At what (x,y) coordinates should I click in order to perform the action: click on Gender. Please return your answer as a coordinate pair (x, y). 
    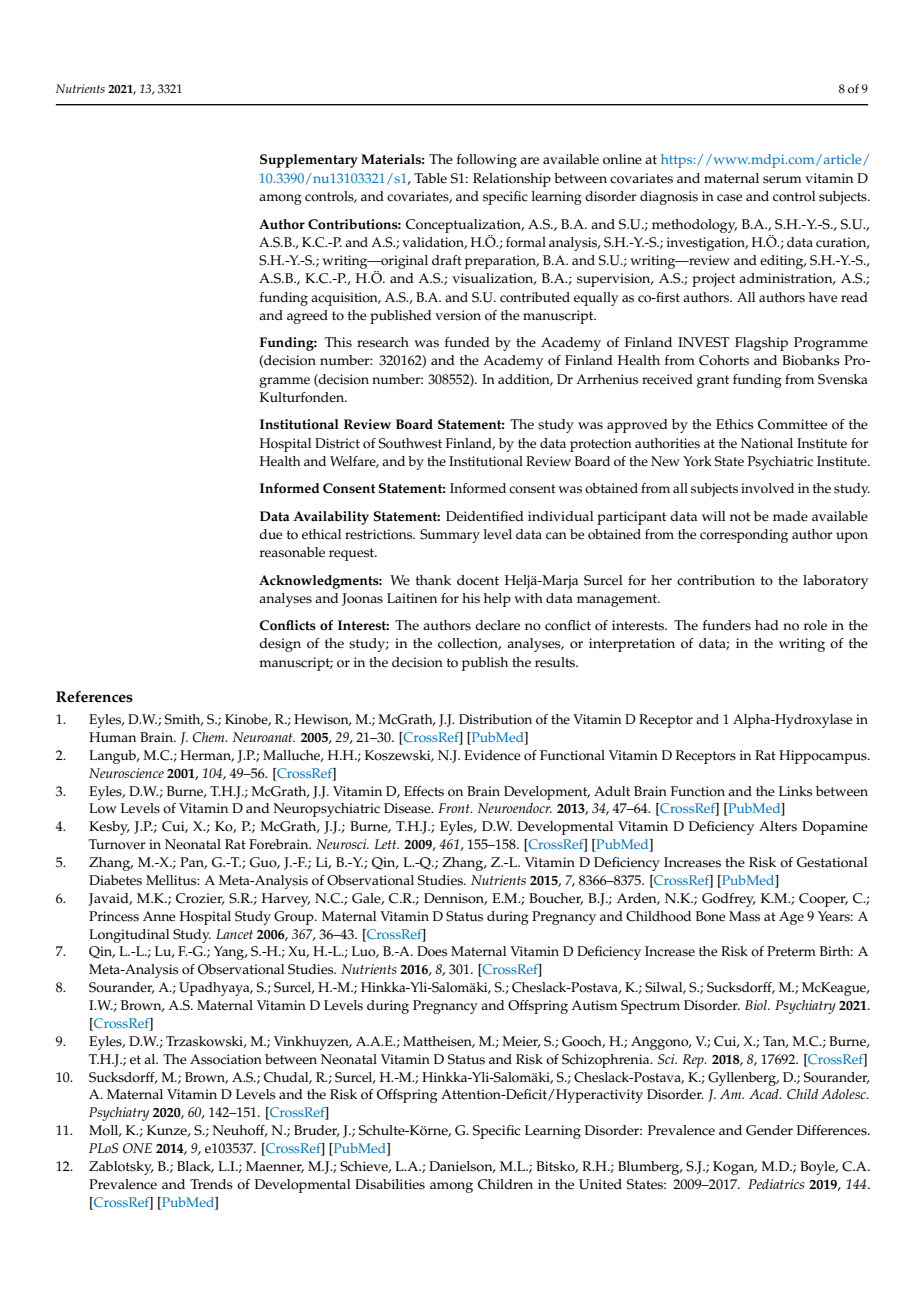
    Looking at the image, I should click on (769, 1130).
